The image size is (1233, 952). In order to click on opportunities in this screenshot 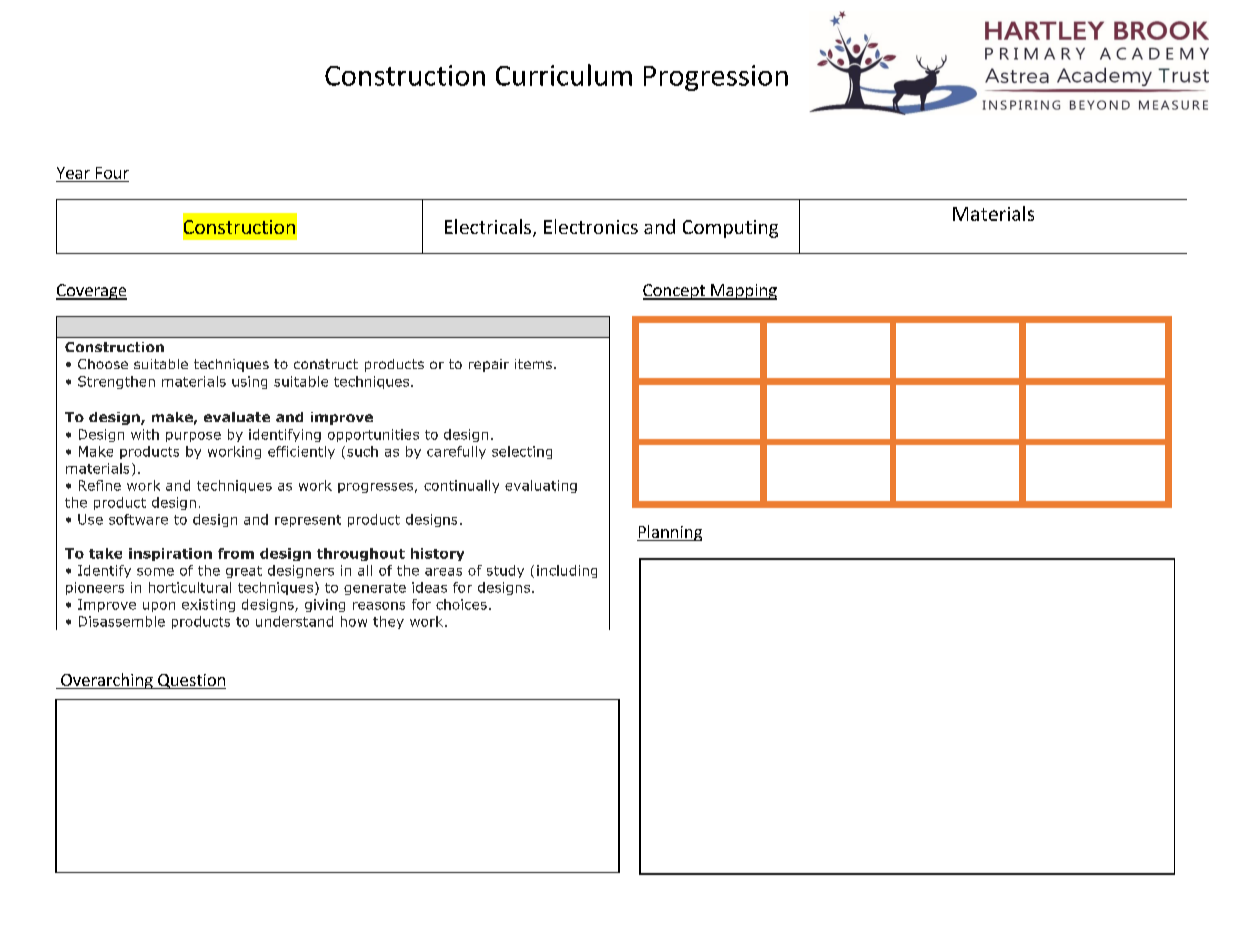, I will do `click(373, 435)`.
